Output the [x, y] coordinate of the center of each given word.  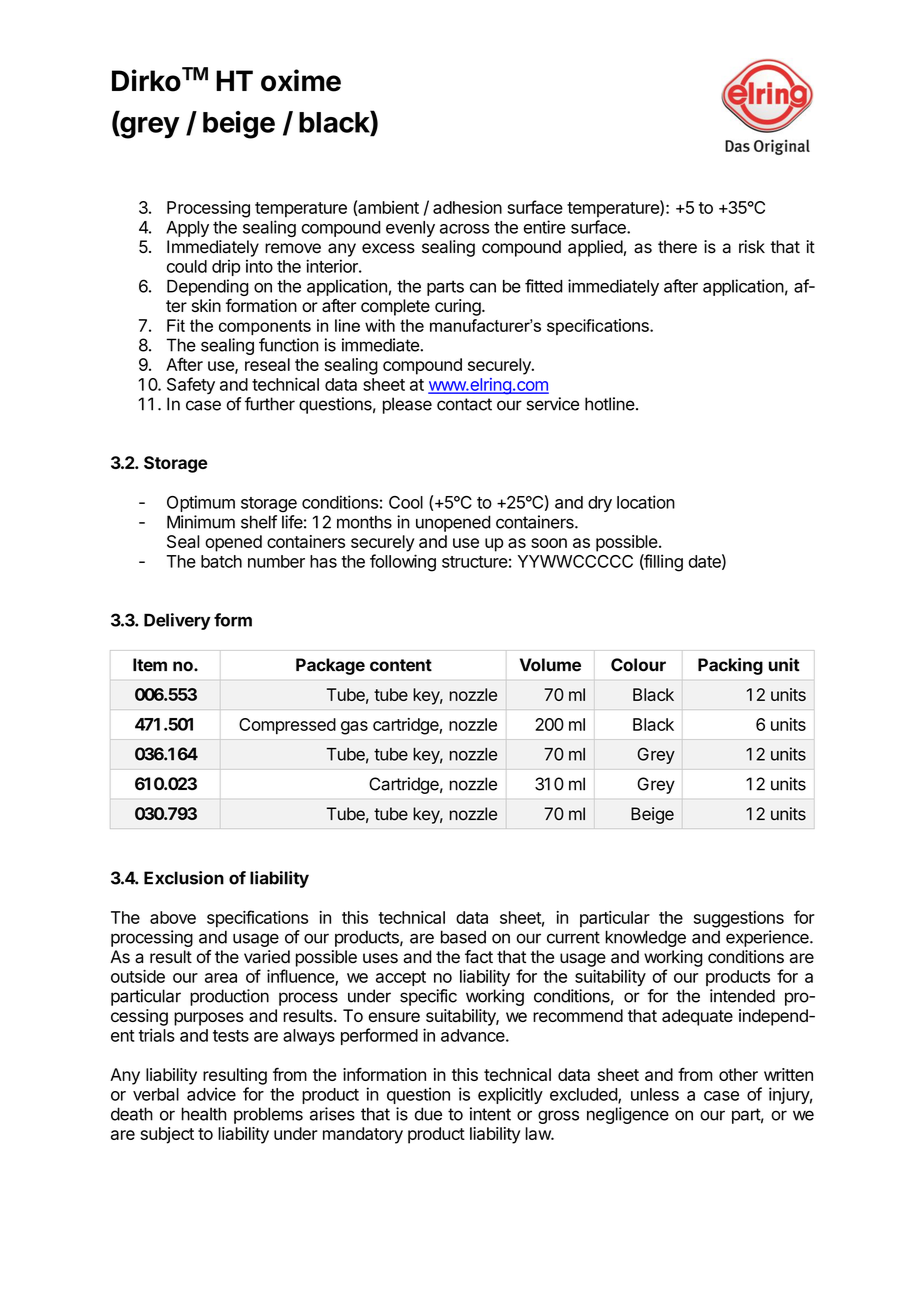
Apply [187, 229]
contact [464, 404]
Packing [730, 666]
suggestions [739, 919]
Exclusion [184, 878]
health [204, 1114]
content [401, 665]
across [464, 229]
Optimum [201, 503]
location [646, 502]
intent [490, 1114]
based [463, 937]
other [738, 1074]
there [677, 247]
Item [150, 665]
